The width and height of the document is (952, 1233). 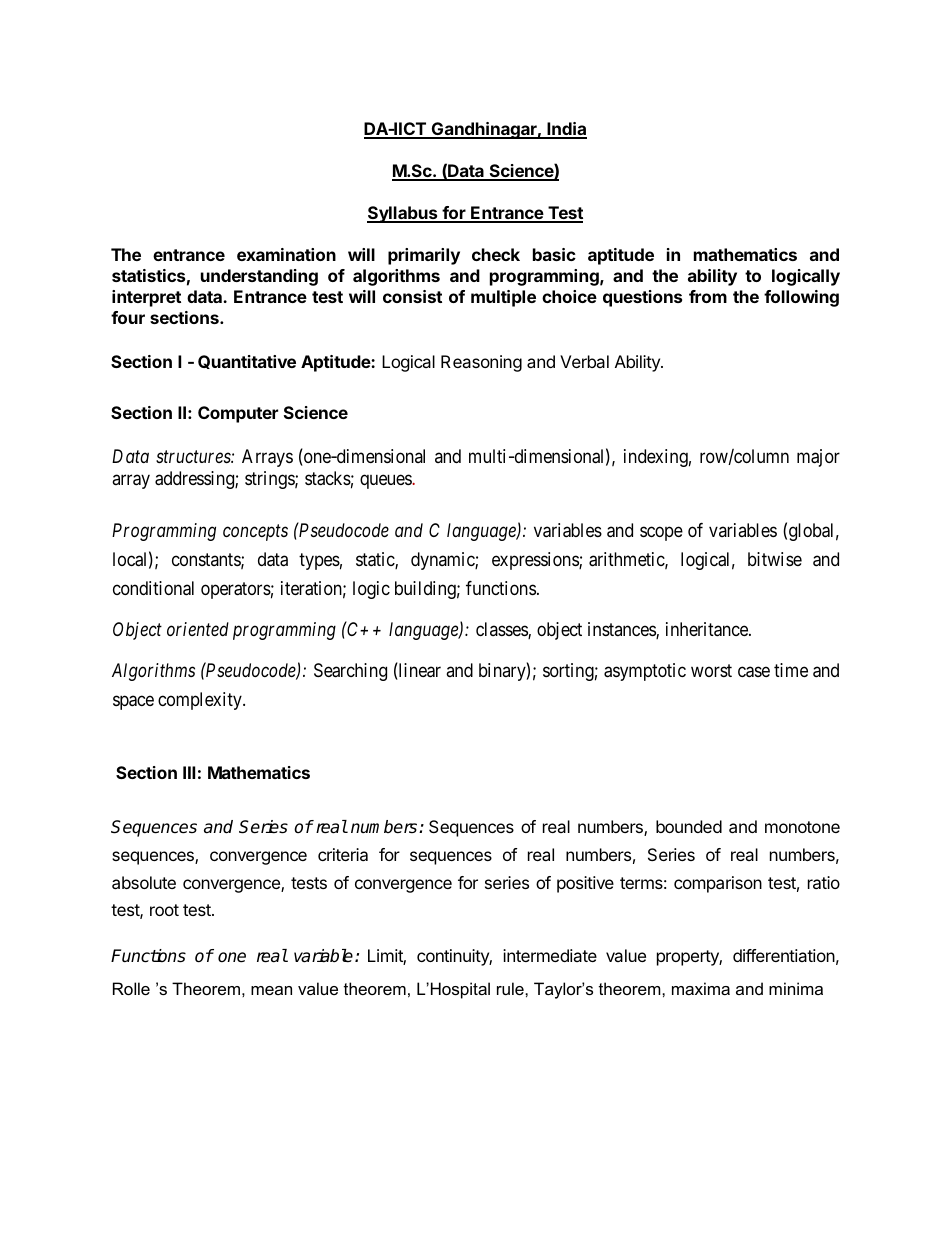 What do you see at coordinates (481, 363) in the document?
I see `Reasoning` at bounding box center [481, 363].
